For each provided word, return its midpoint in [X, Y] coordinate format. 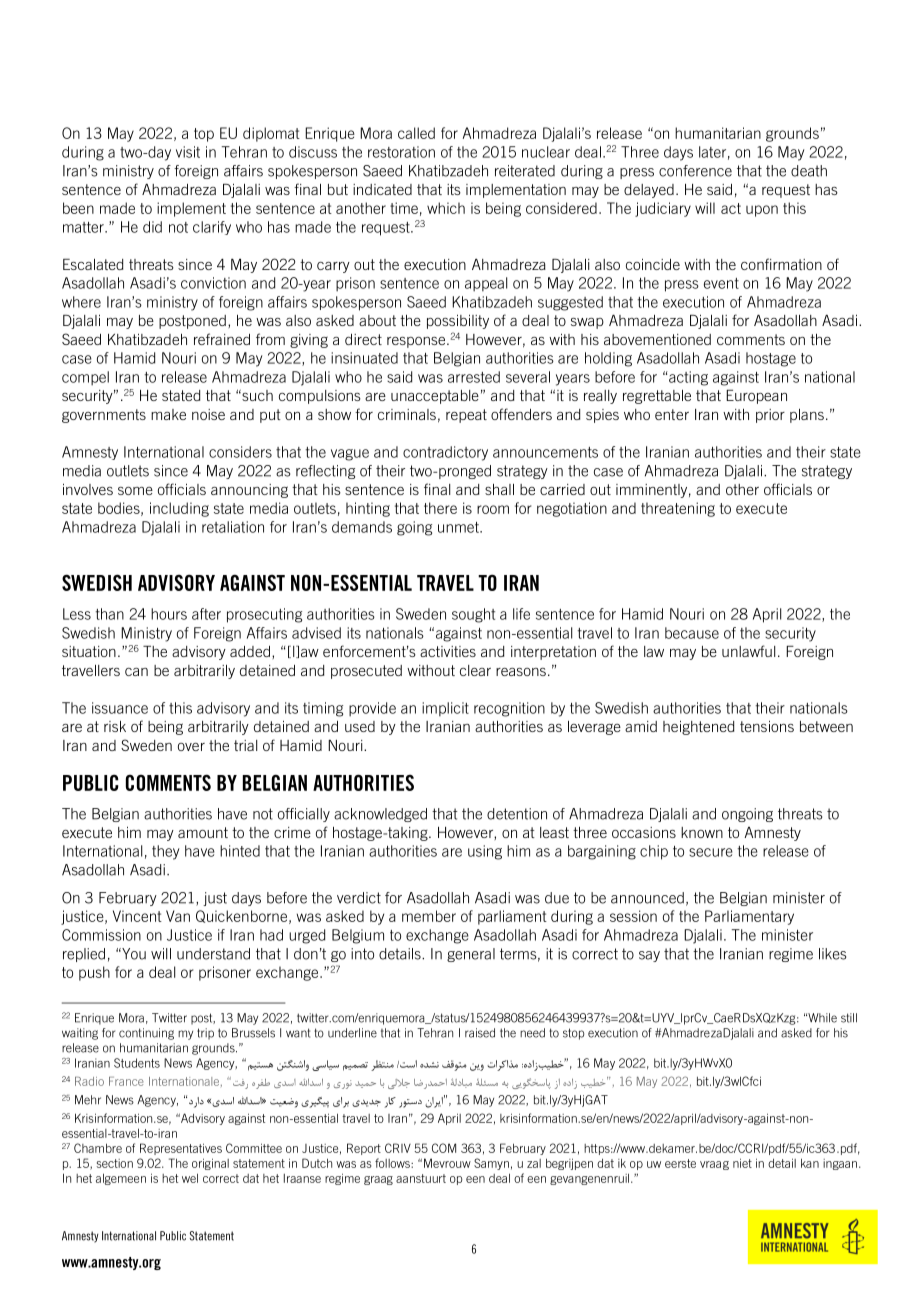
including [179, 509]
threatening [678, 509]
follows [393, 1163]
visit [188, 152]
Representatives [181, 1149]
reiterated [525, 171]
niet [742, 1163]
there [440, 508]
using [485, 852]
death [809, 171]
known [702, 832]
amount [203, 832]
